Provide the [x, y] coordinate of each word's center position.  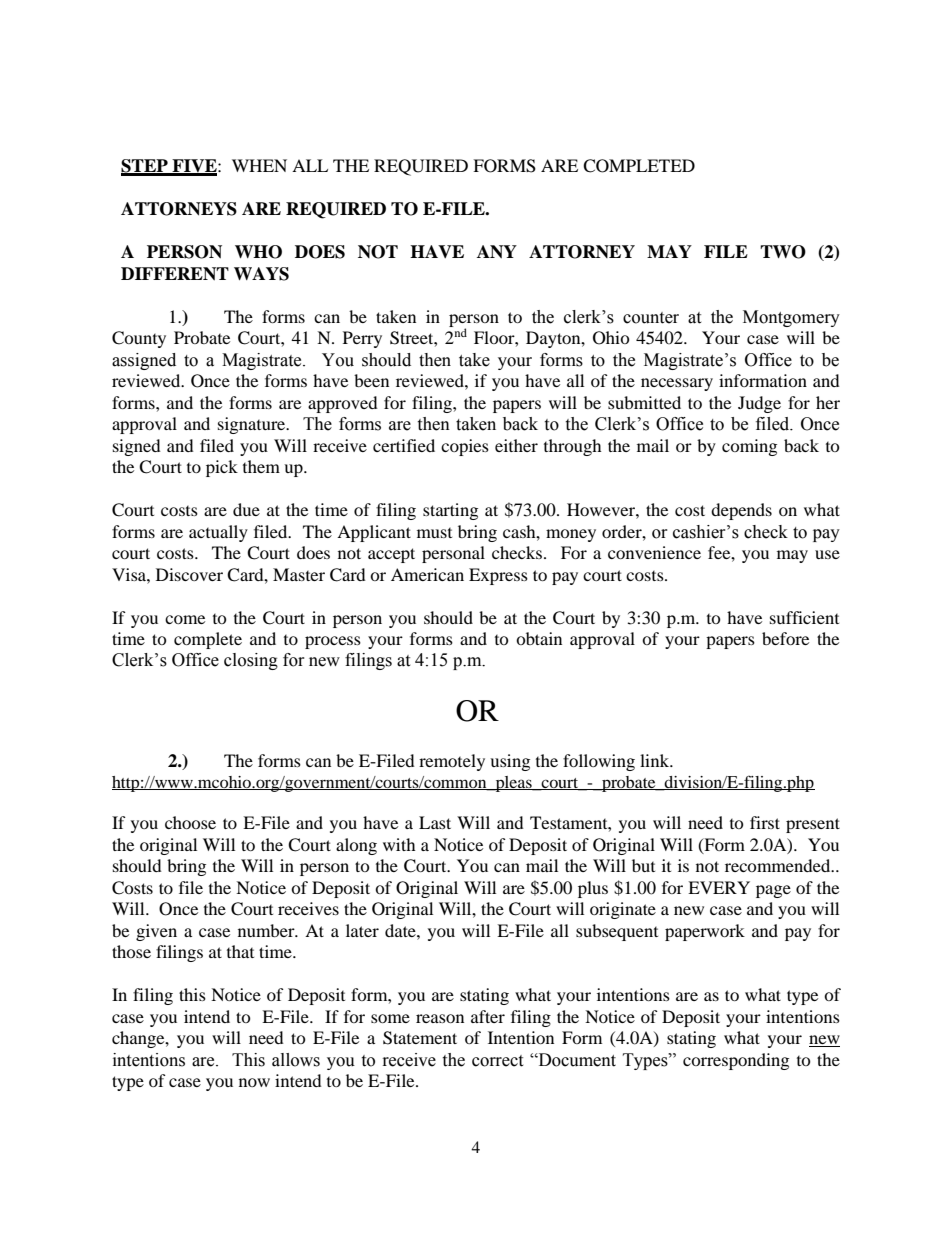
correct [497, 1061]
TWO [783, 252]
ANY [497, 252]
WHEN [259, 165]
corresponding [736, 1061]
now [254, 1082]
